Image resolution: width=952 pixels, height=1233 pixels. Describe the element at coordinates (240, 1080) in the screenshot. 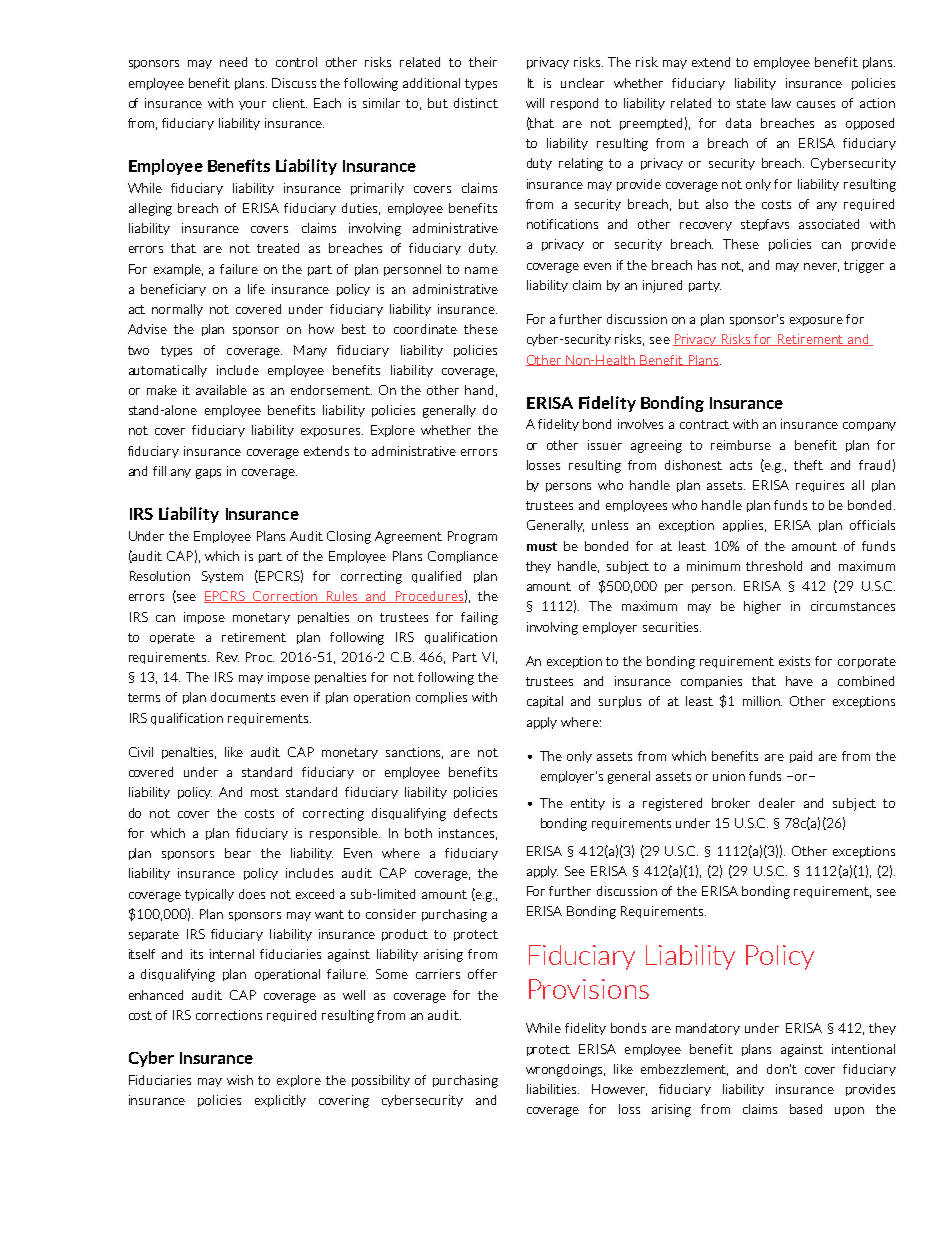

I see `wish` at that location.
